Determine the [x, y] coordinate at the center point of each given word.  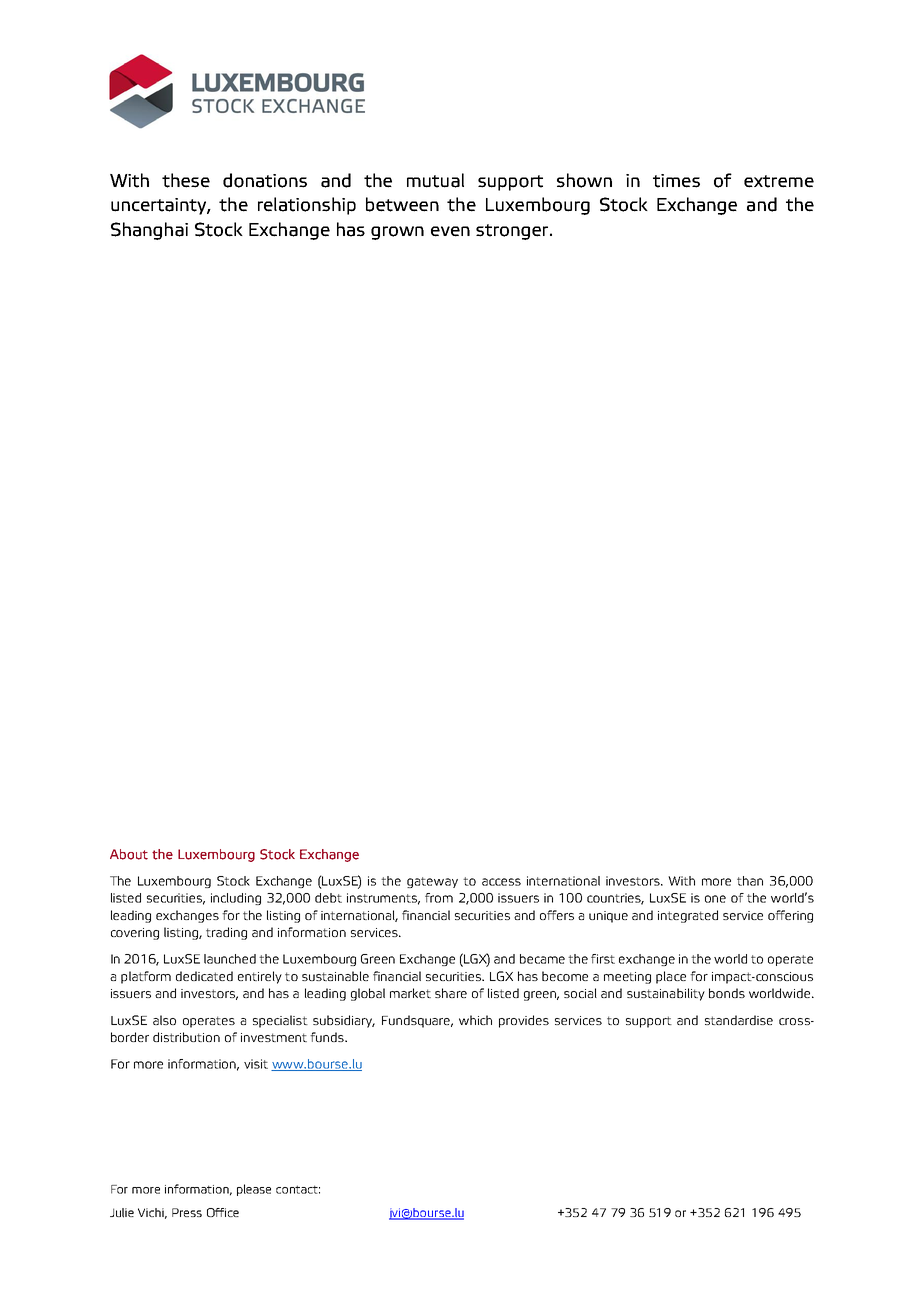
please [254, 1190]
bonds [727, 993]
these [186, 180]
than [750, 881]
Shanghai [149, 231]
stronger [513, 232]
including [236, 899]
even [450, 231]
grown [397, 233]
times [676, 181]
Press [187, 1212]
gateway [432, 882]
